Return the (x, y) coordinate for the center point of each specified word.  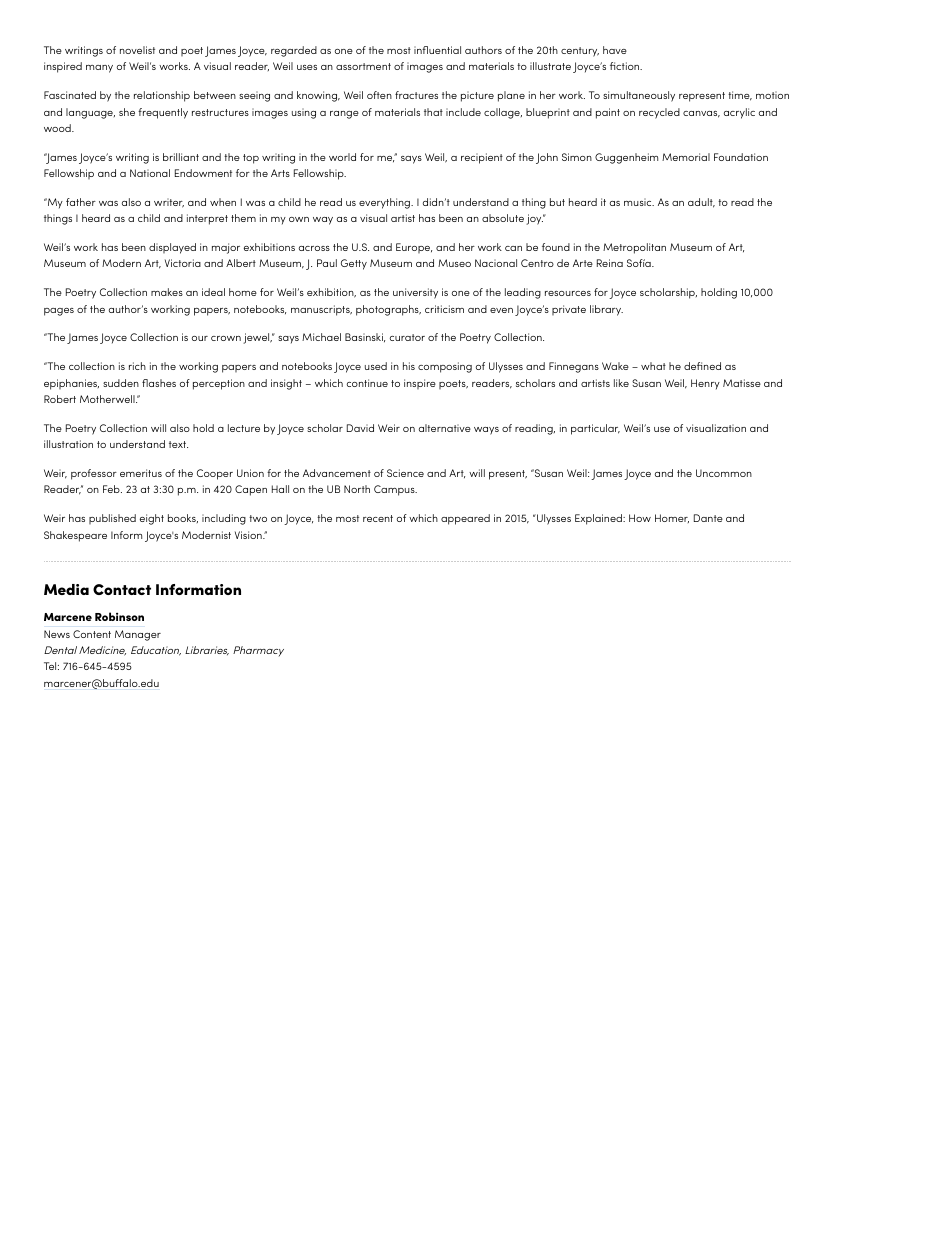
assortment (363, 66)
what (653, 366)
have (615, 50)
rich (137, 366)
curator (407, 337)
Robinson (119, 616)
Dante (708, 518)
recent (378, 518)
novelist (137, 50)
